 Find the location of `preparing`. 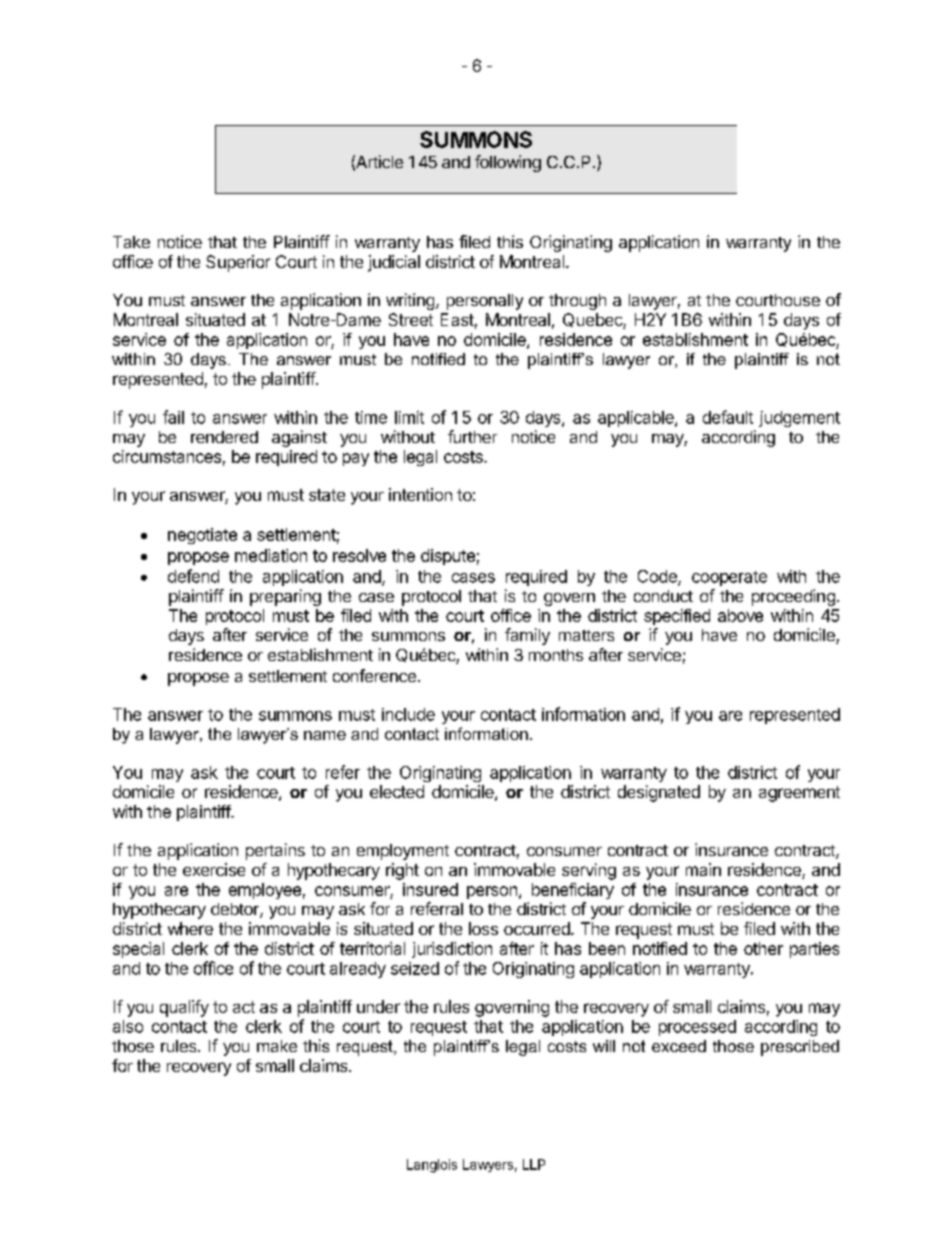

preparing is located at coordinates (285, 597).
